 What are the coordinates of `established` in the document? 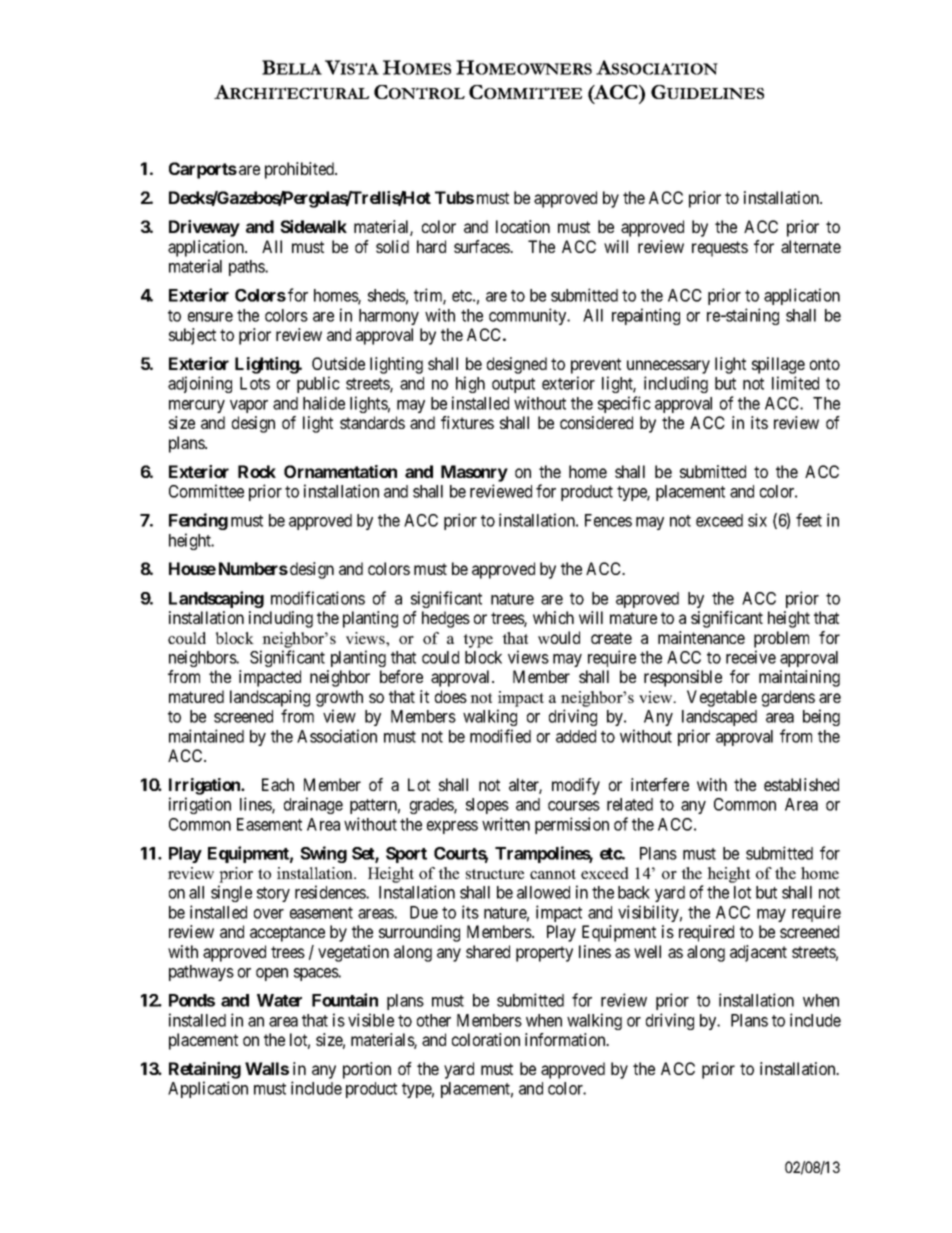 It's located at (801, 784).
